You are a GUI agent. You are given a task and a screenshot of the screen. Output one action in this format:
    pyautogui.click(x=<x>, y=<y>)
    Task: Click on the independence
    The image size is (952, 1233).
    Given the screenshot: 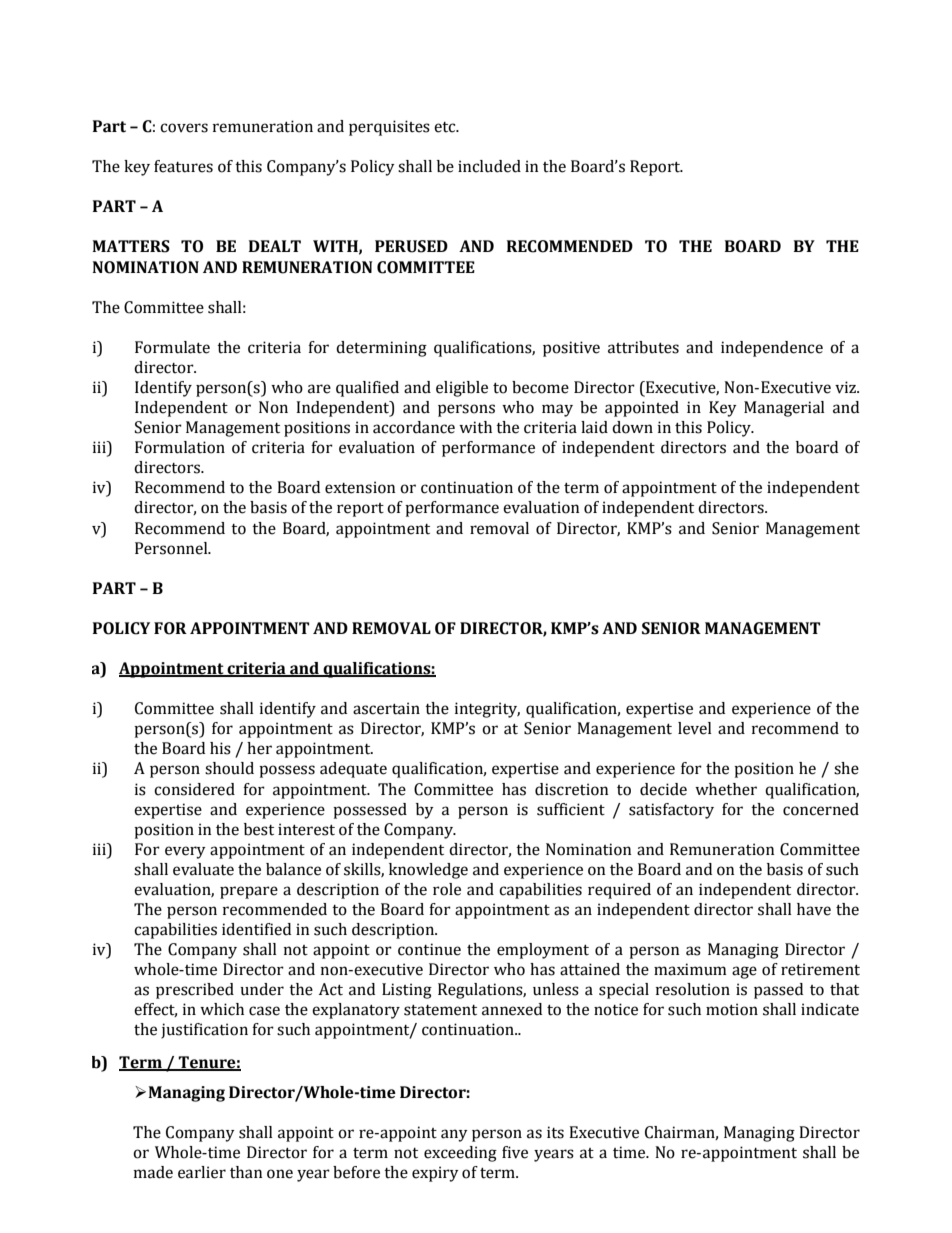 What is the action you would take?
    pyautogui.click(x=772, y=349)
